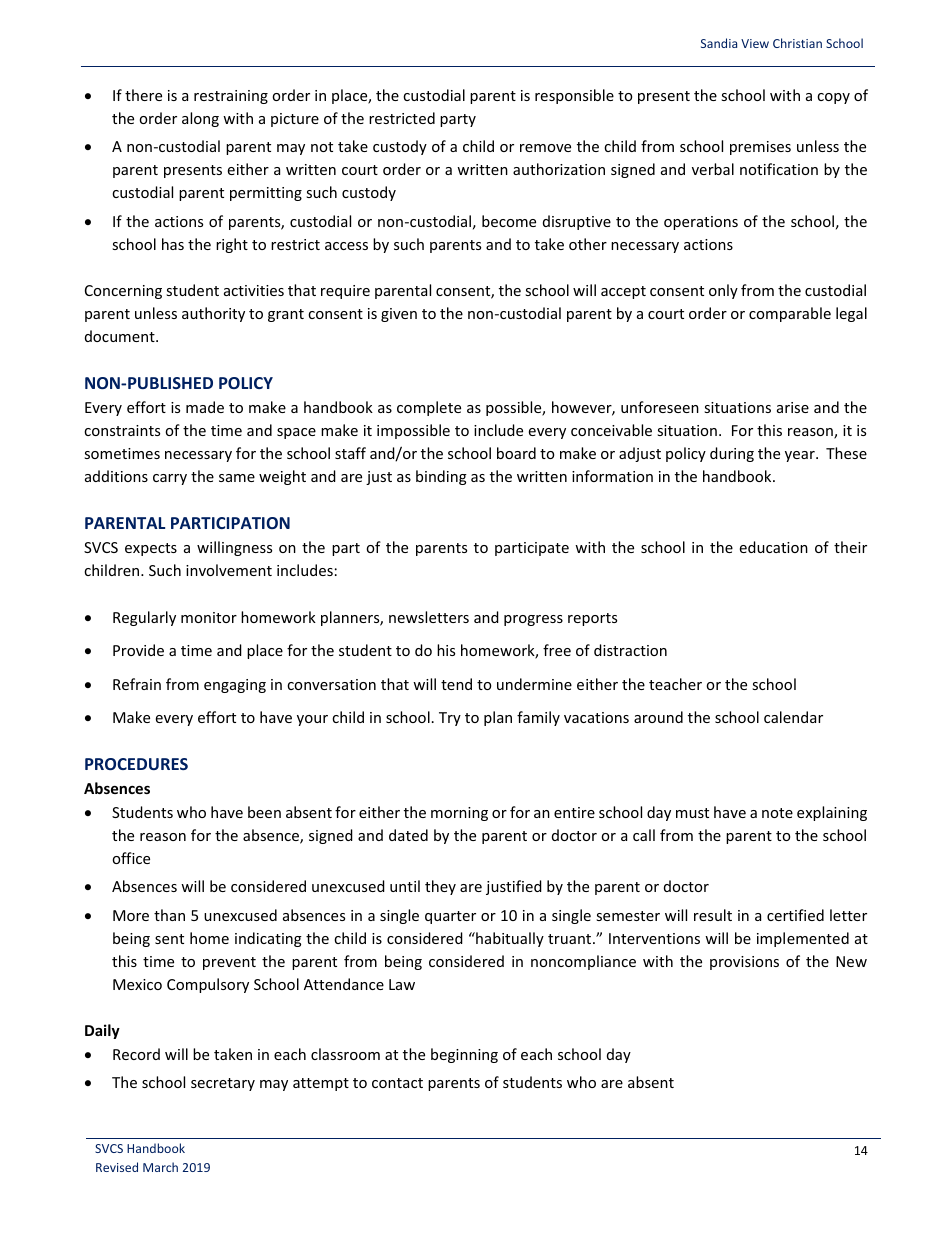 The image size is (952, 1233). What do you see at coordinates (777, 813) in the screenshot?
I see `note` at bounding box center [777, 813].
